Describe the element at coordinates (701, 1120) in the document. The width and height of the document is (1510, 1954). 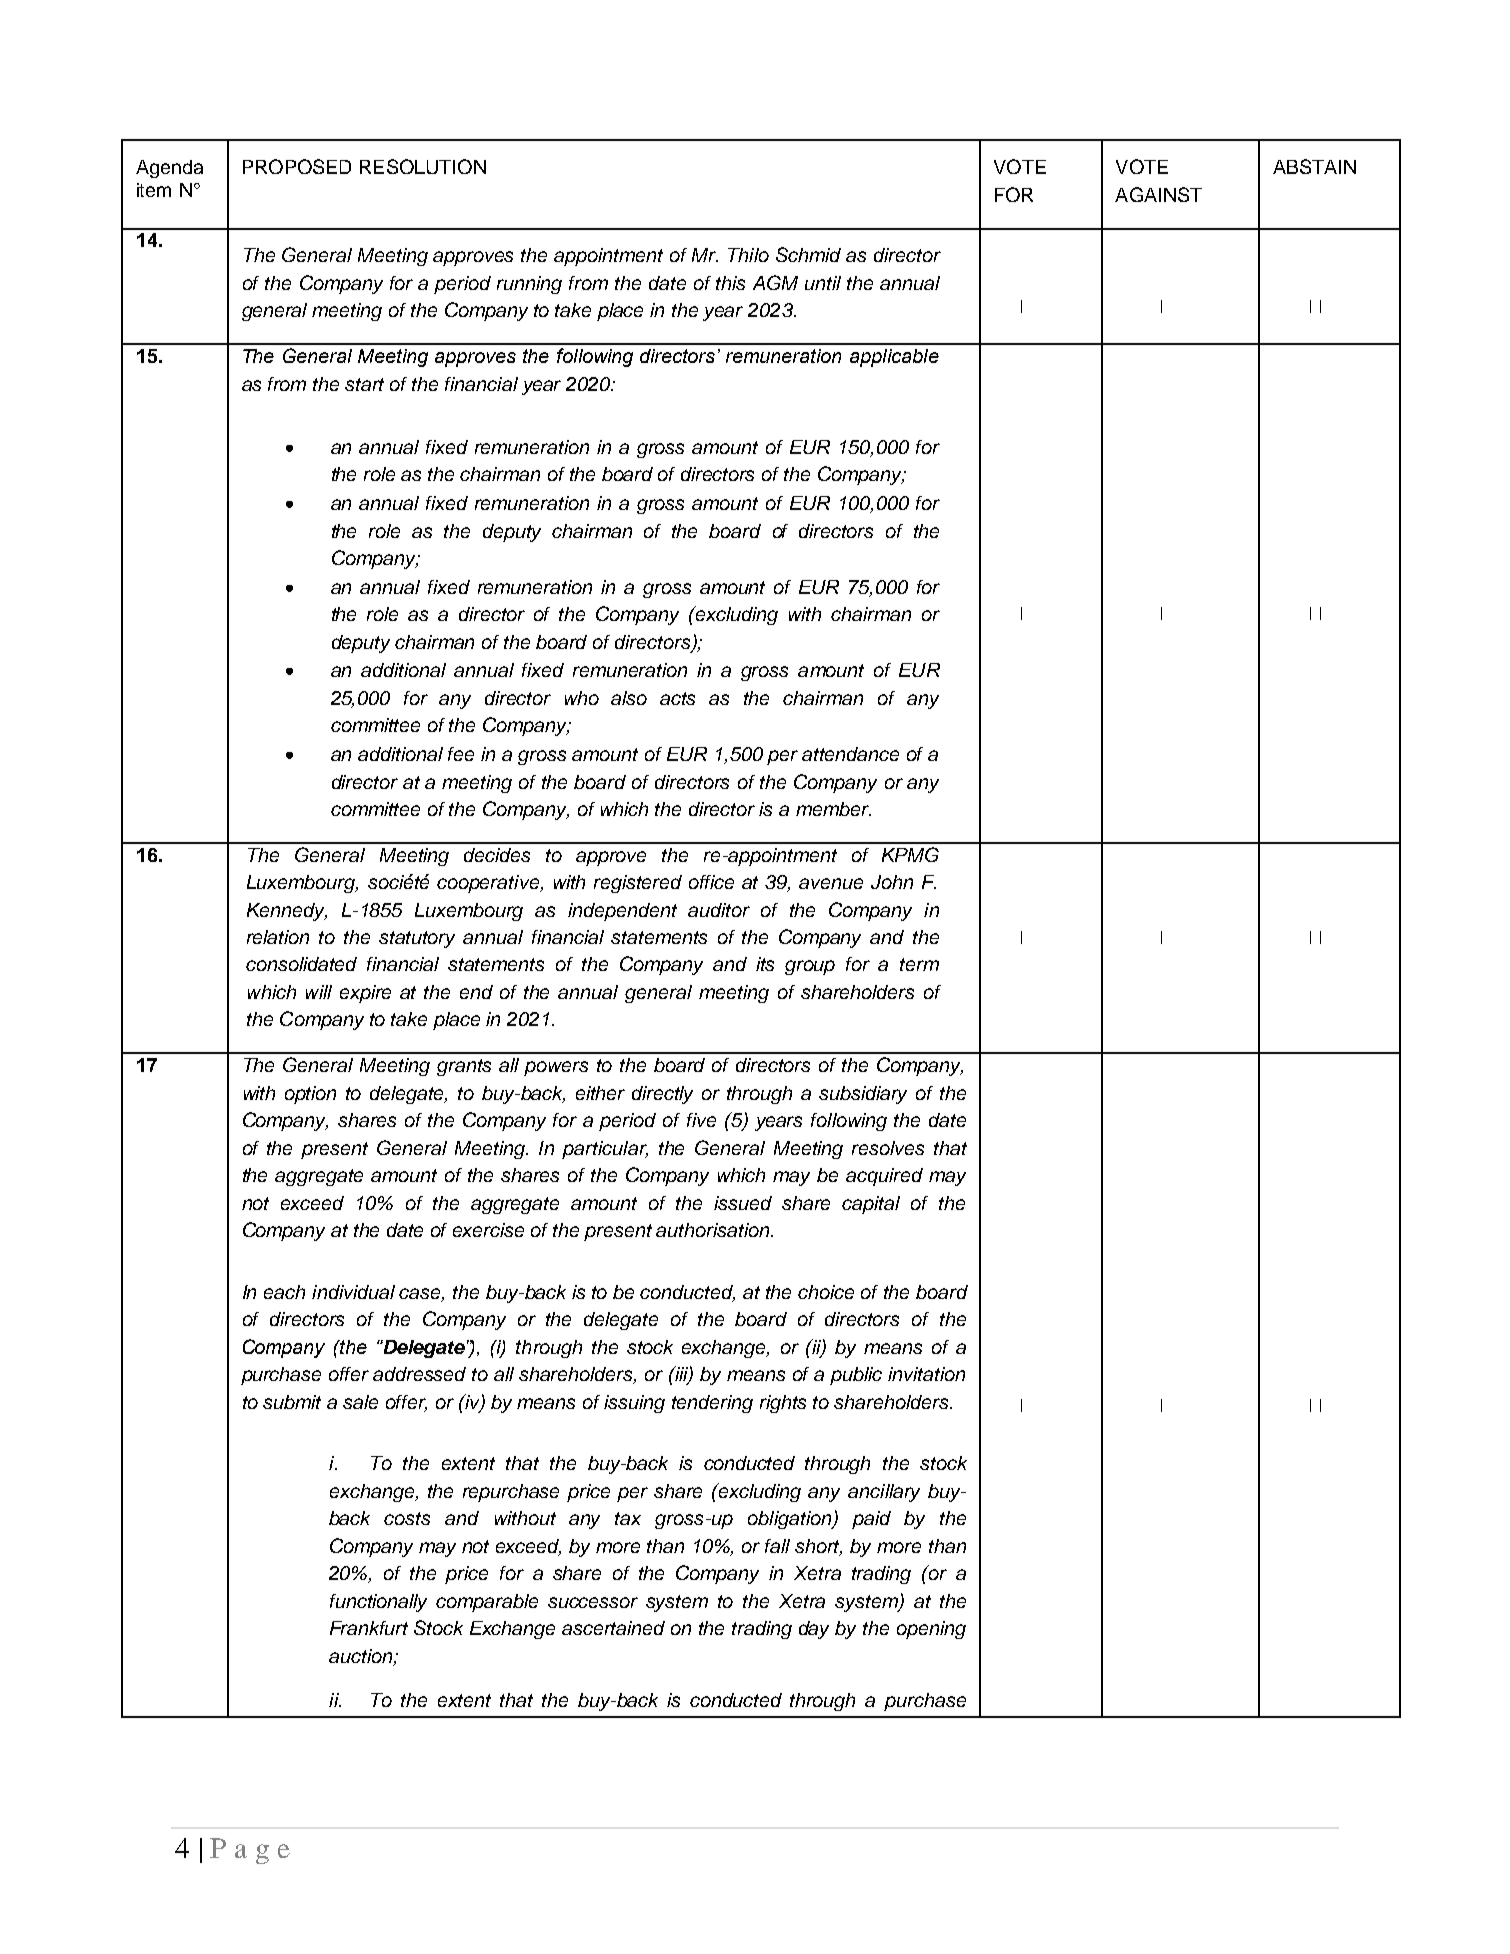
I see `five` at that location.
